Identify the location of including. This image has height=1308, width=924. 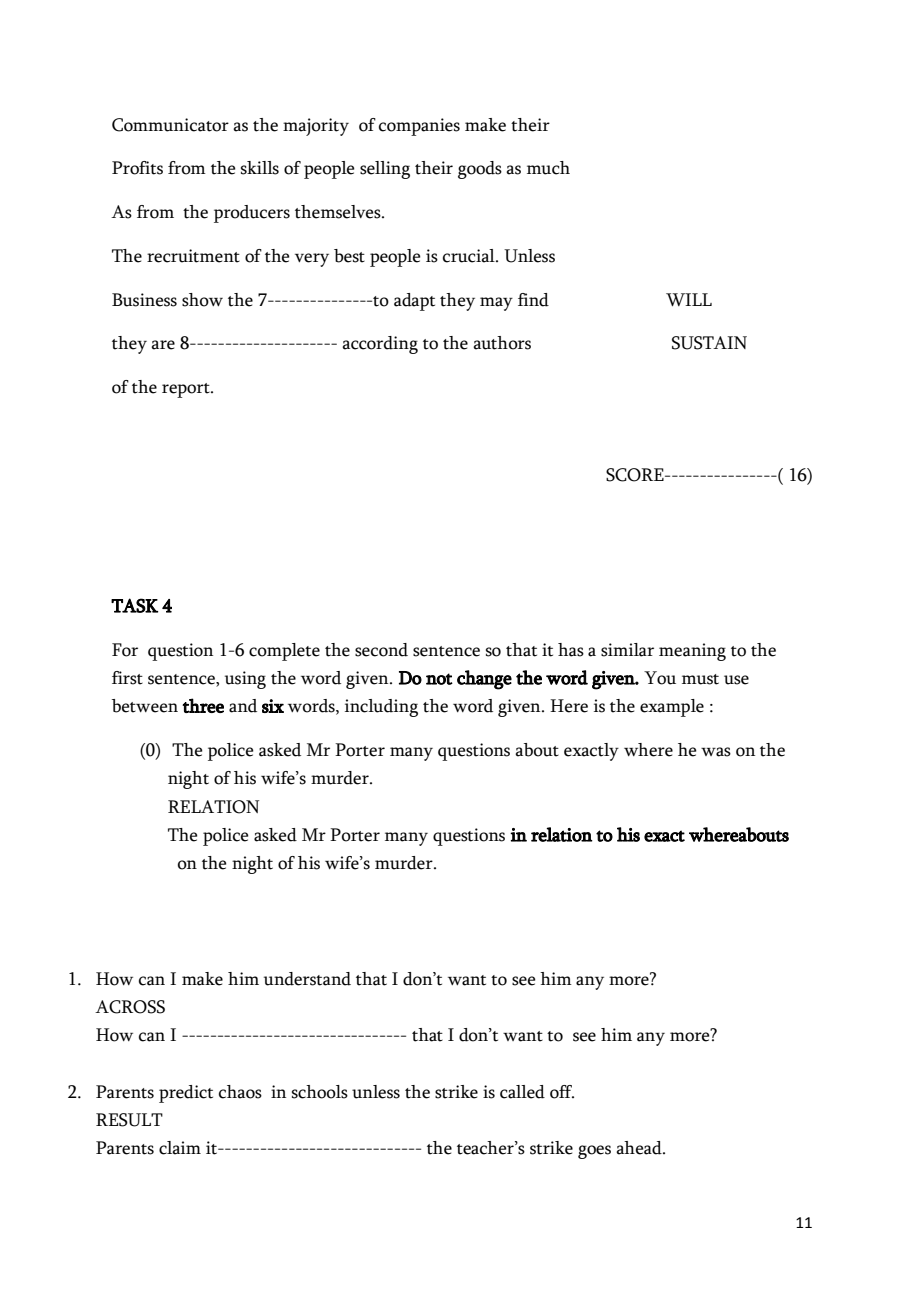
(381, 708).
